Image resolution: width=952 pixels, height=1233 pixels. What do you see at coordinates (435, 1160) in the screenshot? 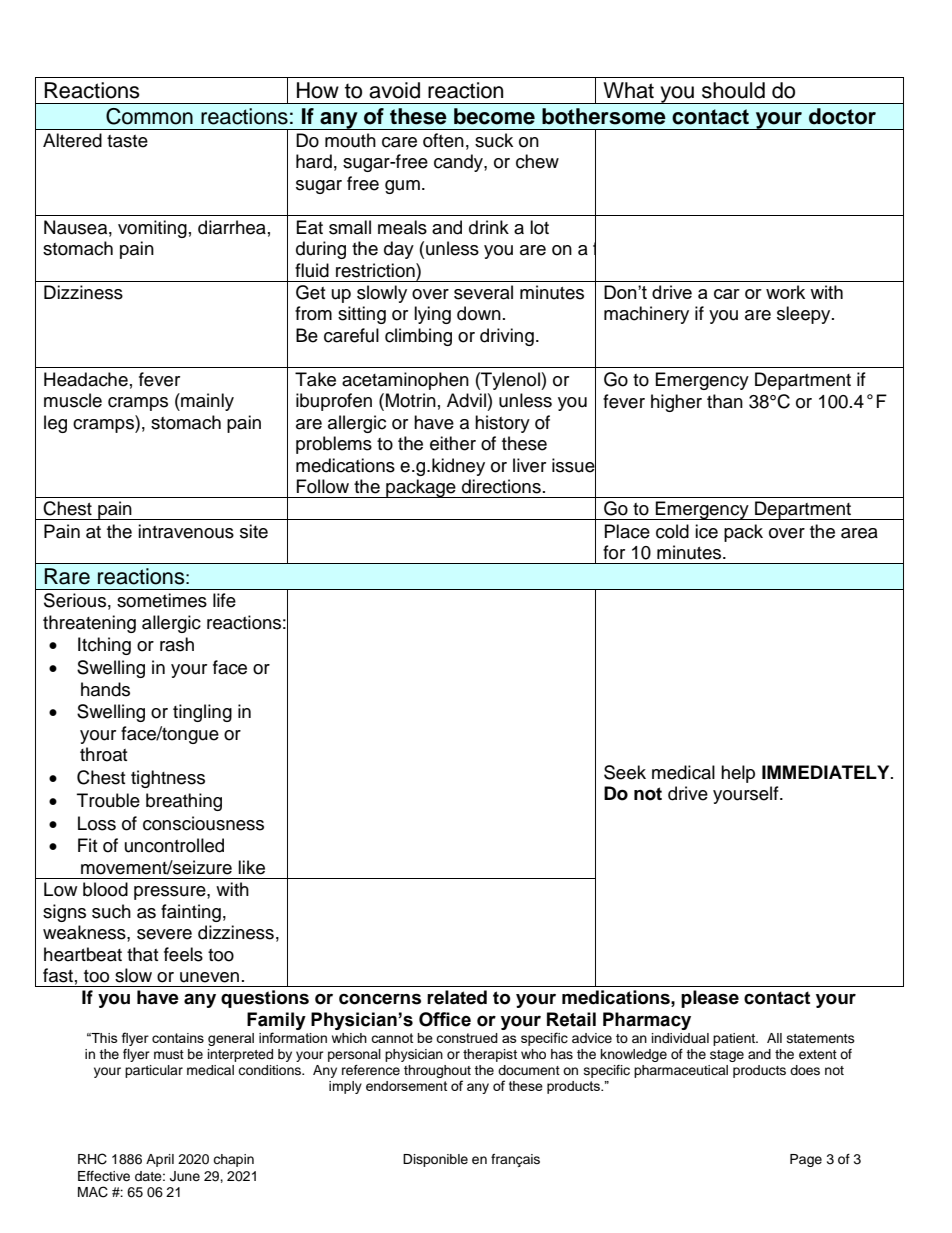
I see `Disponible` at bounding box center [435, 1160].
